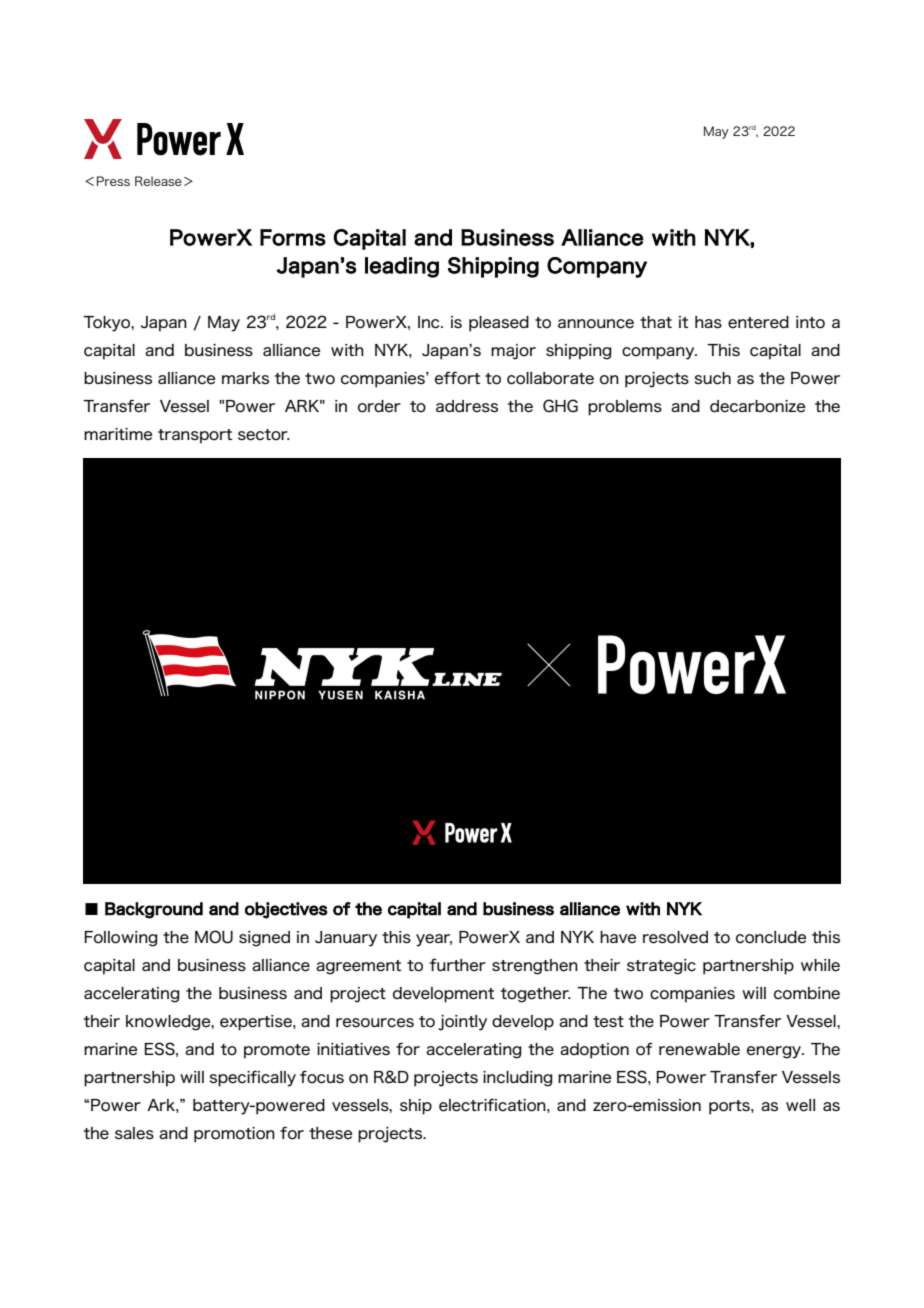 The image size is (924, 1308). What do you see at coordinates (771, 937) in the screenshot?
I see `conclude` at bounding box center [771, 937].
